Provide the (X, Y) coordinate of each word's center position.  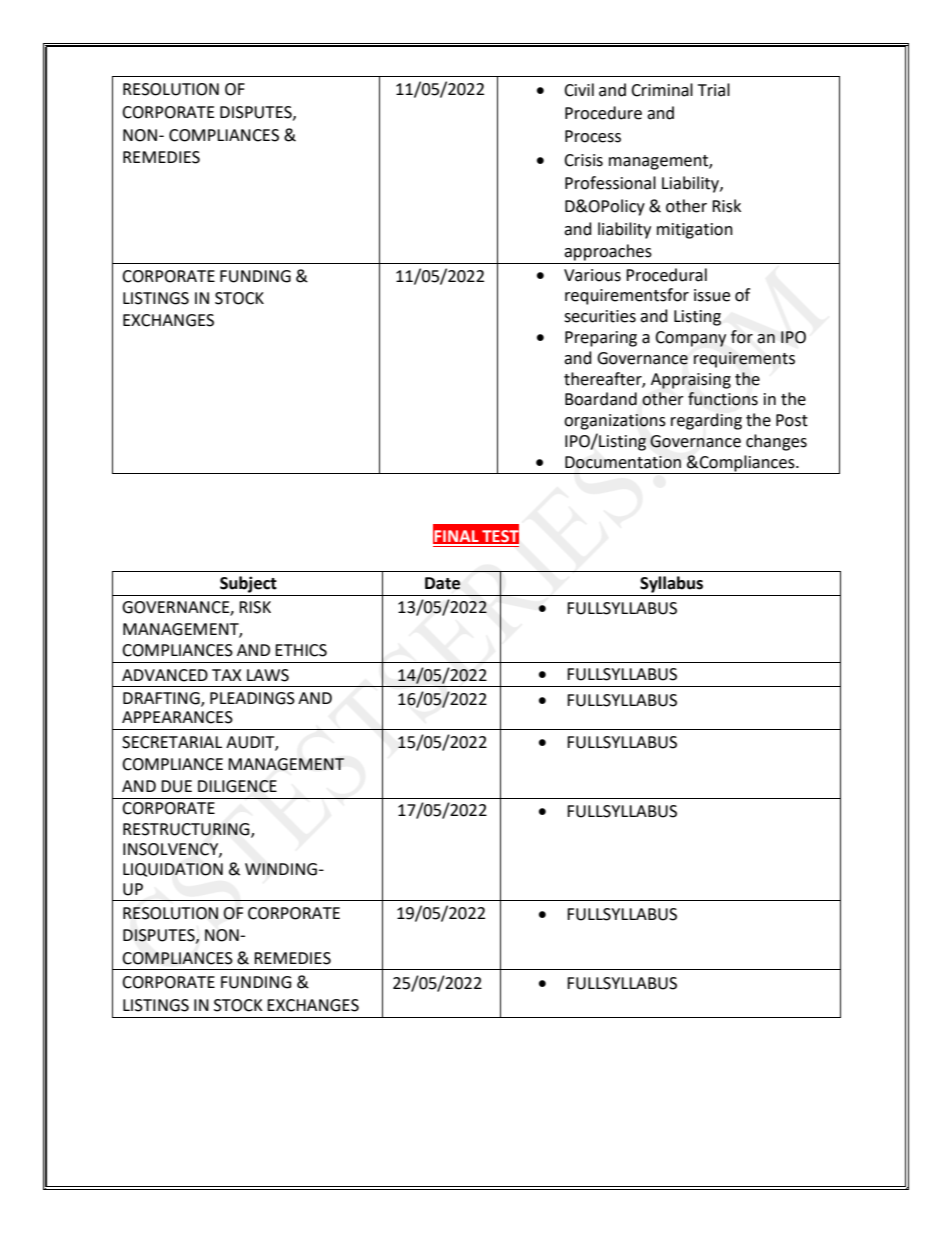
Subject (248, 584)
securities (600, 316)
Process (593, 136)
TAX (227, 675)
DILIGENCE (237, 786)
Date (442, 583)
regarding (706, 421)
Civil (579, 90)
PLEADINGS (252, 698)
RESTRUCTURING (187, 830)
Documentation (623, 462)
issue (712, 295)
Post (792, 420)
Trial (714, 90)
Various (592, 275)
